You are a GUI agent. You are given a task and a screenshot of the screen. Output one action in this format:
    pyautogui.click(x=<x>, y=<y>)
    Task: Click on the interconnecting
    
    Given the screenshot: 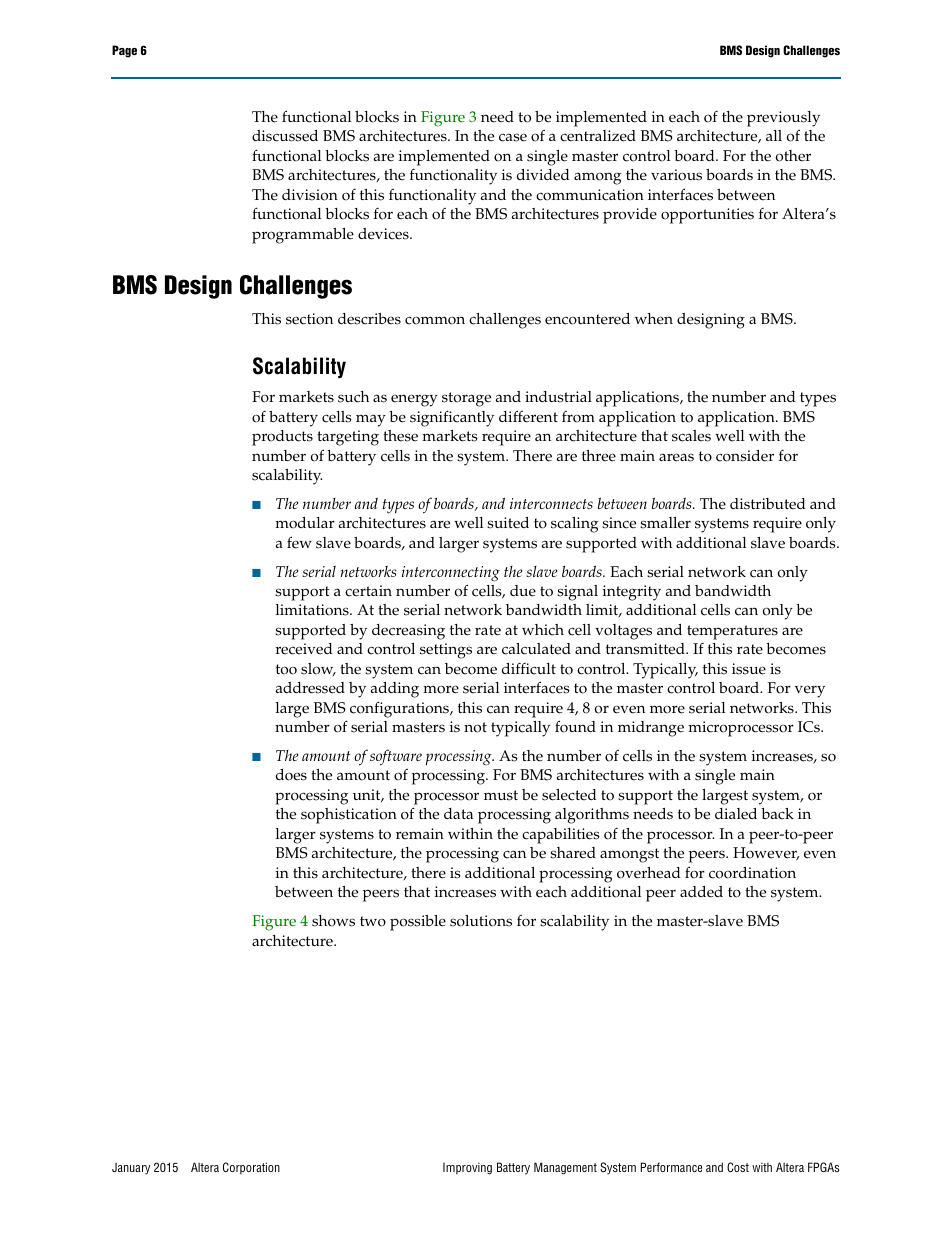 What is the action you would take?
    pyautogui.click(x=451, y=574)
